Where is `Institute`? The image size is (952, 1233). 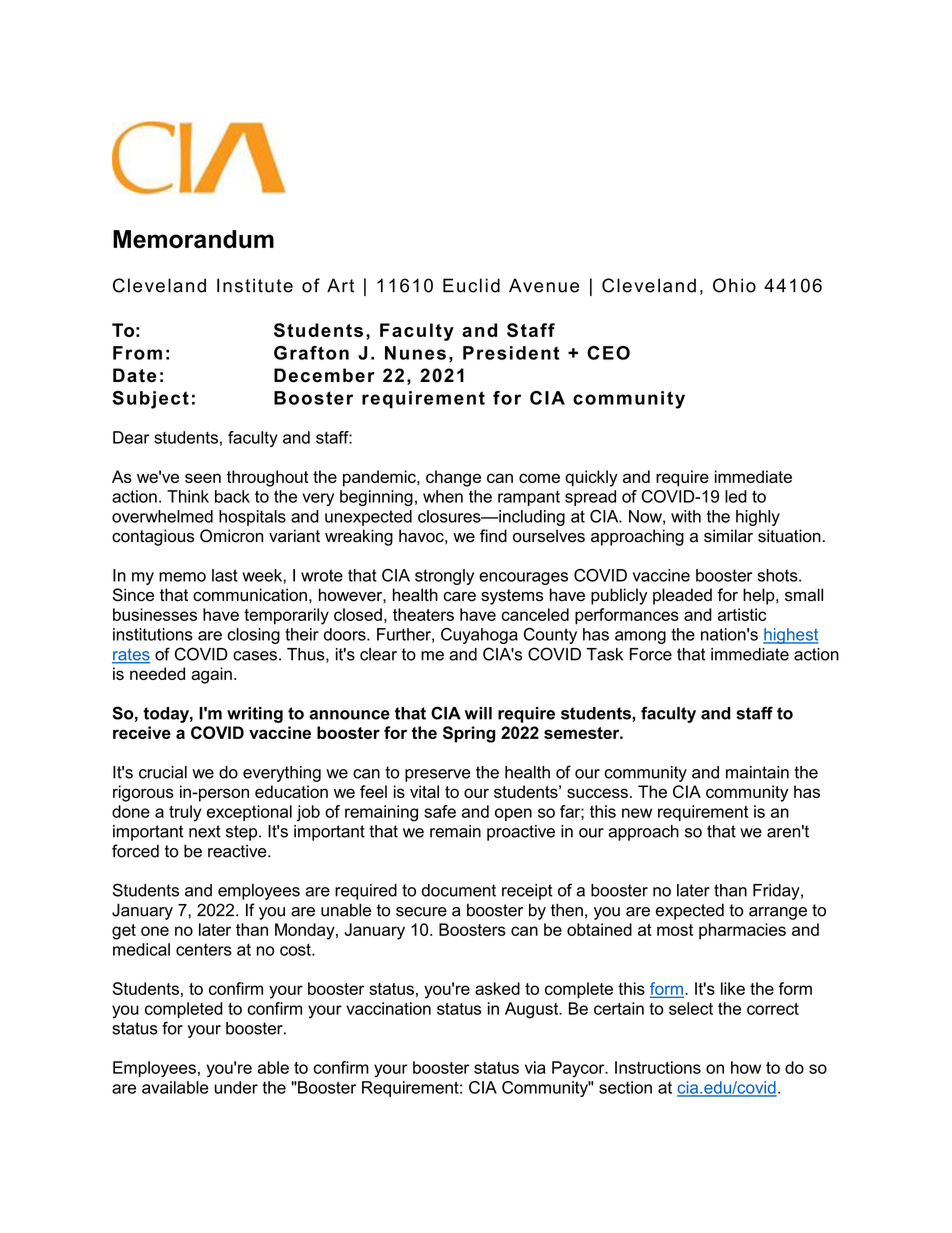 Institute is located at coordinates (255, 285).
